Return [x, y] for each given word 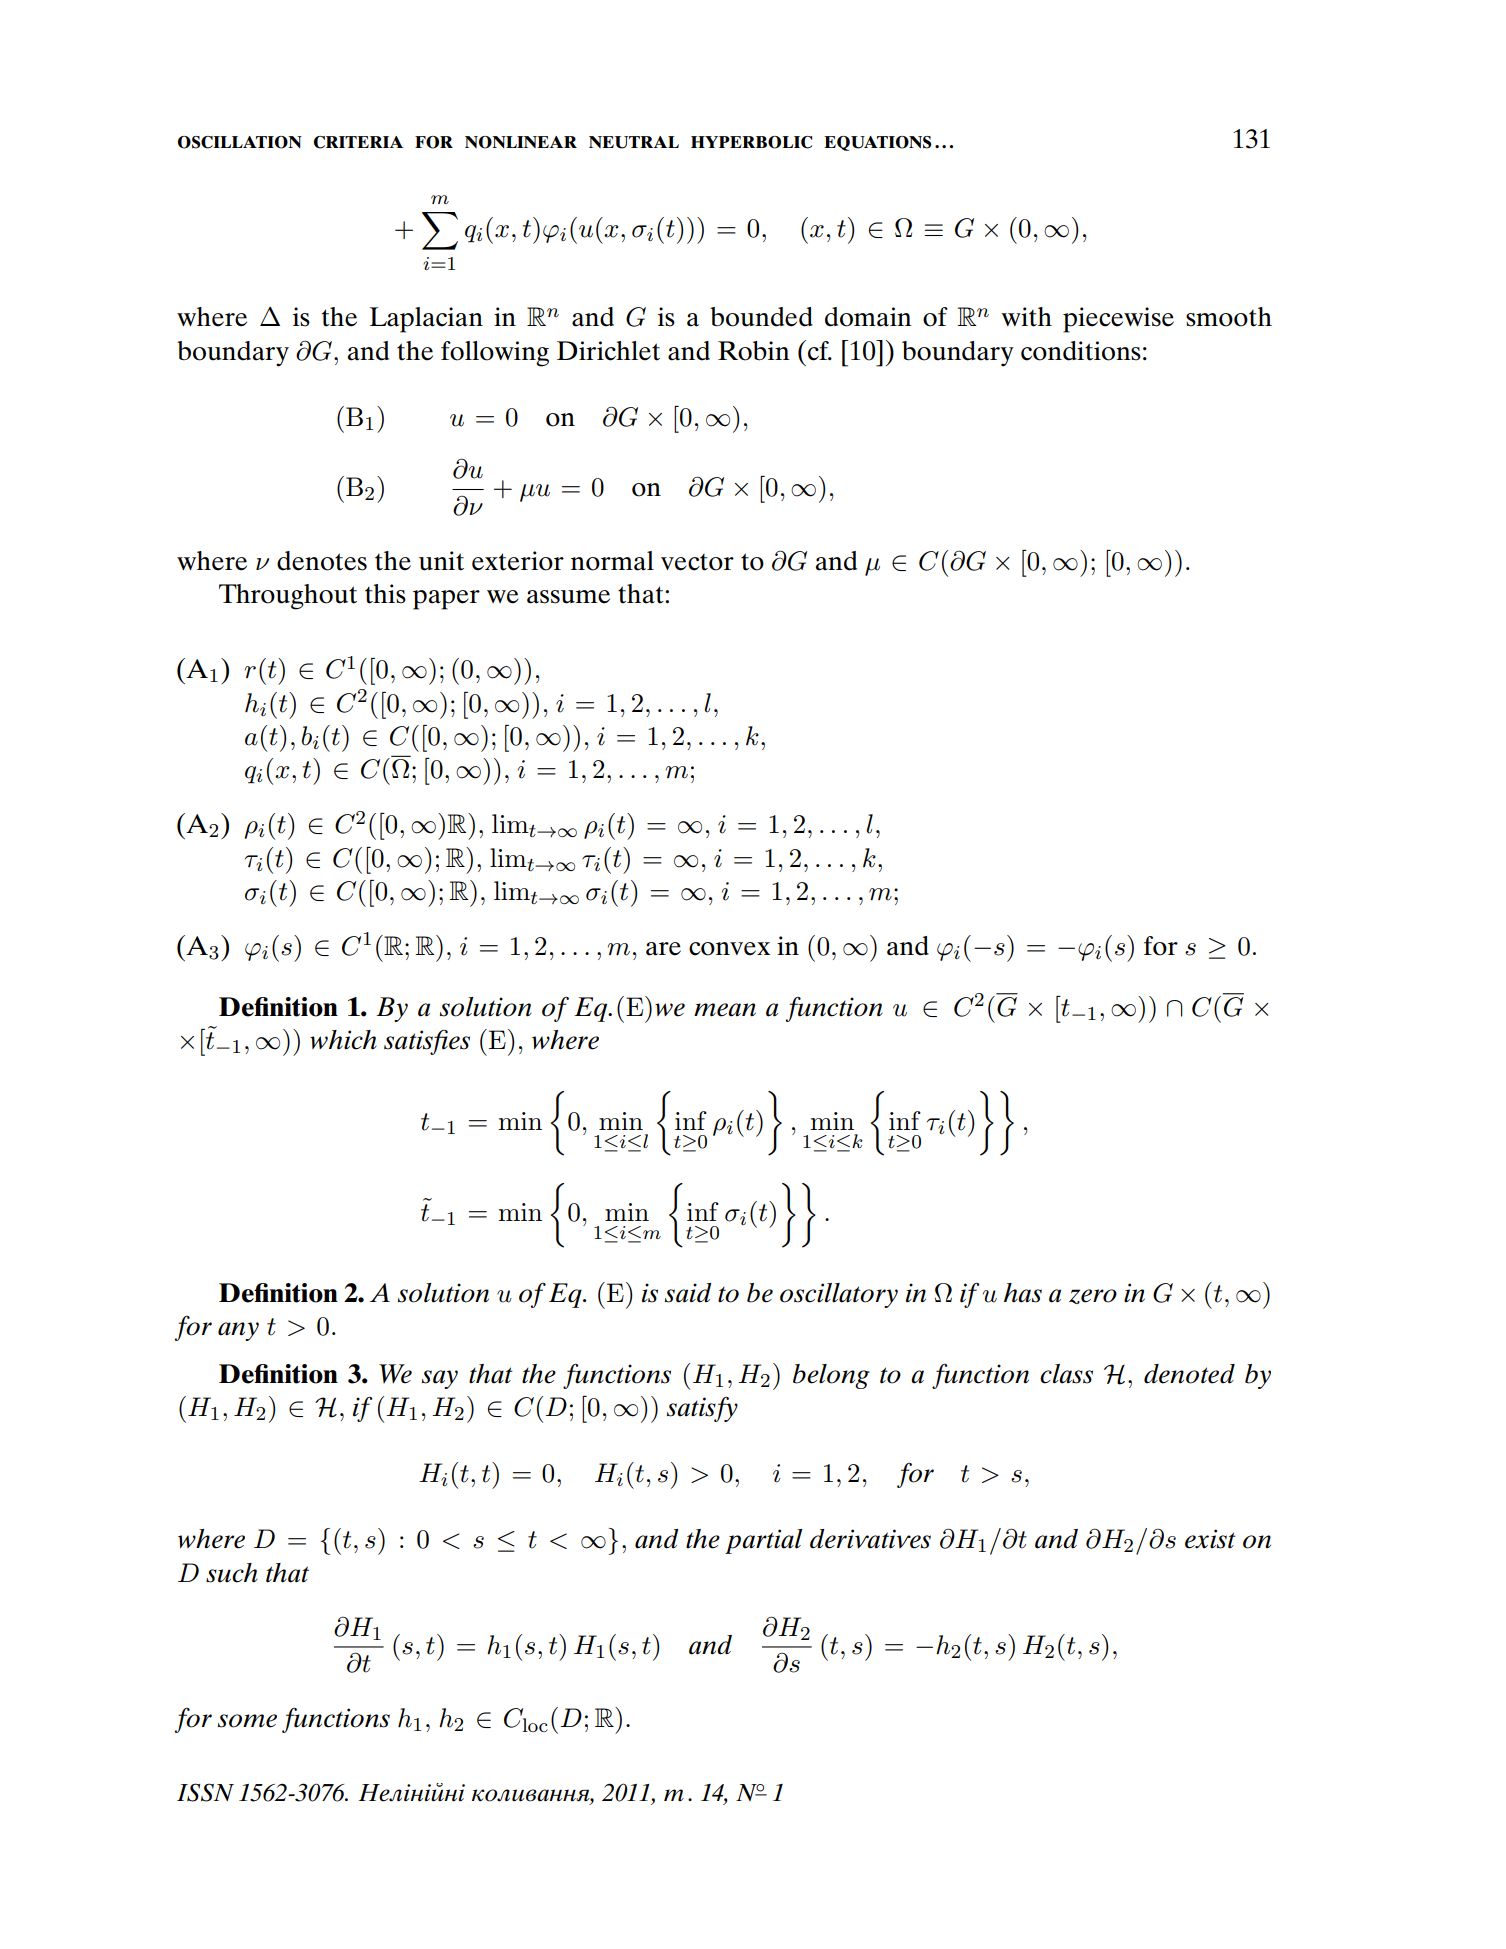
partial [763, 1541]
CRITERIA [358, 142]
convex [729, 949]
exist [1210, 1539]
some [247, 1721]
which [343, 1040]
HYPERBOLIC [751, 142]
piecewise [1118, 320]
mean [725, 1010]
